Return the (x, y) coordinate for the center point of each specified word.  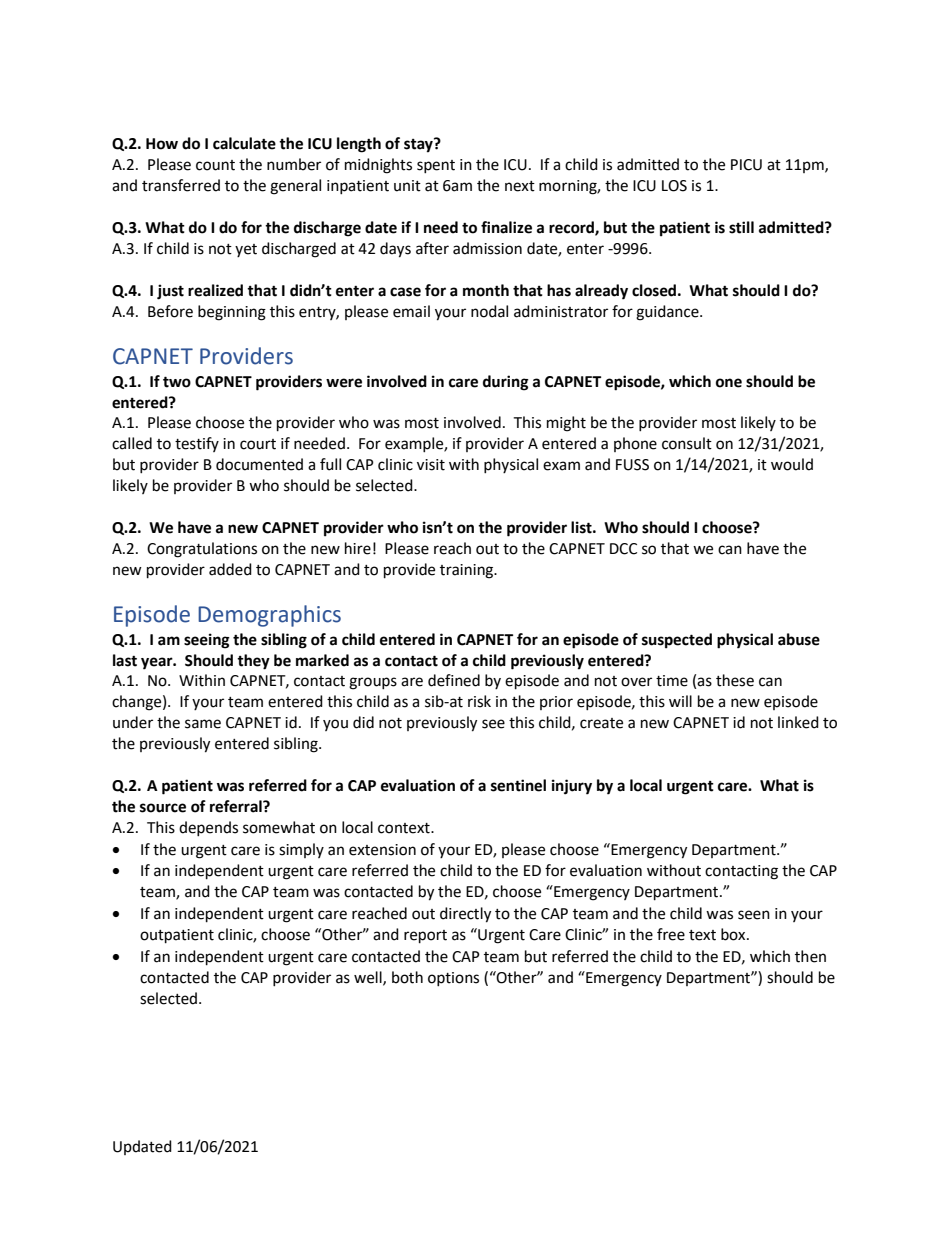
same (203, 724)
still (741, 227)
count (215, 165)
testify (197, 444)
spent (436, 166)
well (369, 978)
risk (479, 701)
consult (687, 443)
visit (431, 465)
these (735, 680)
